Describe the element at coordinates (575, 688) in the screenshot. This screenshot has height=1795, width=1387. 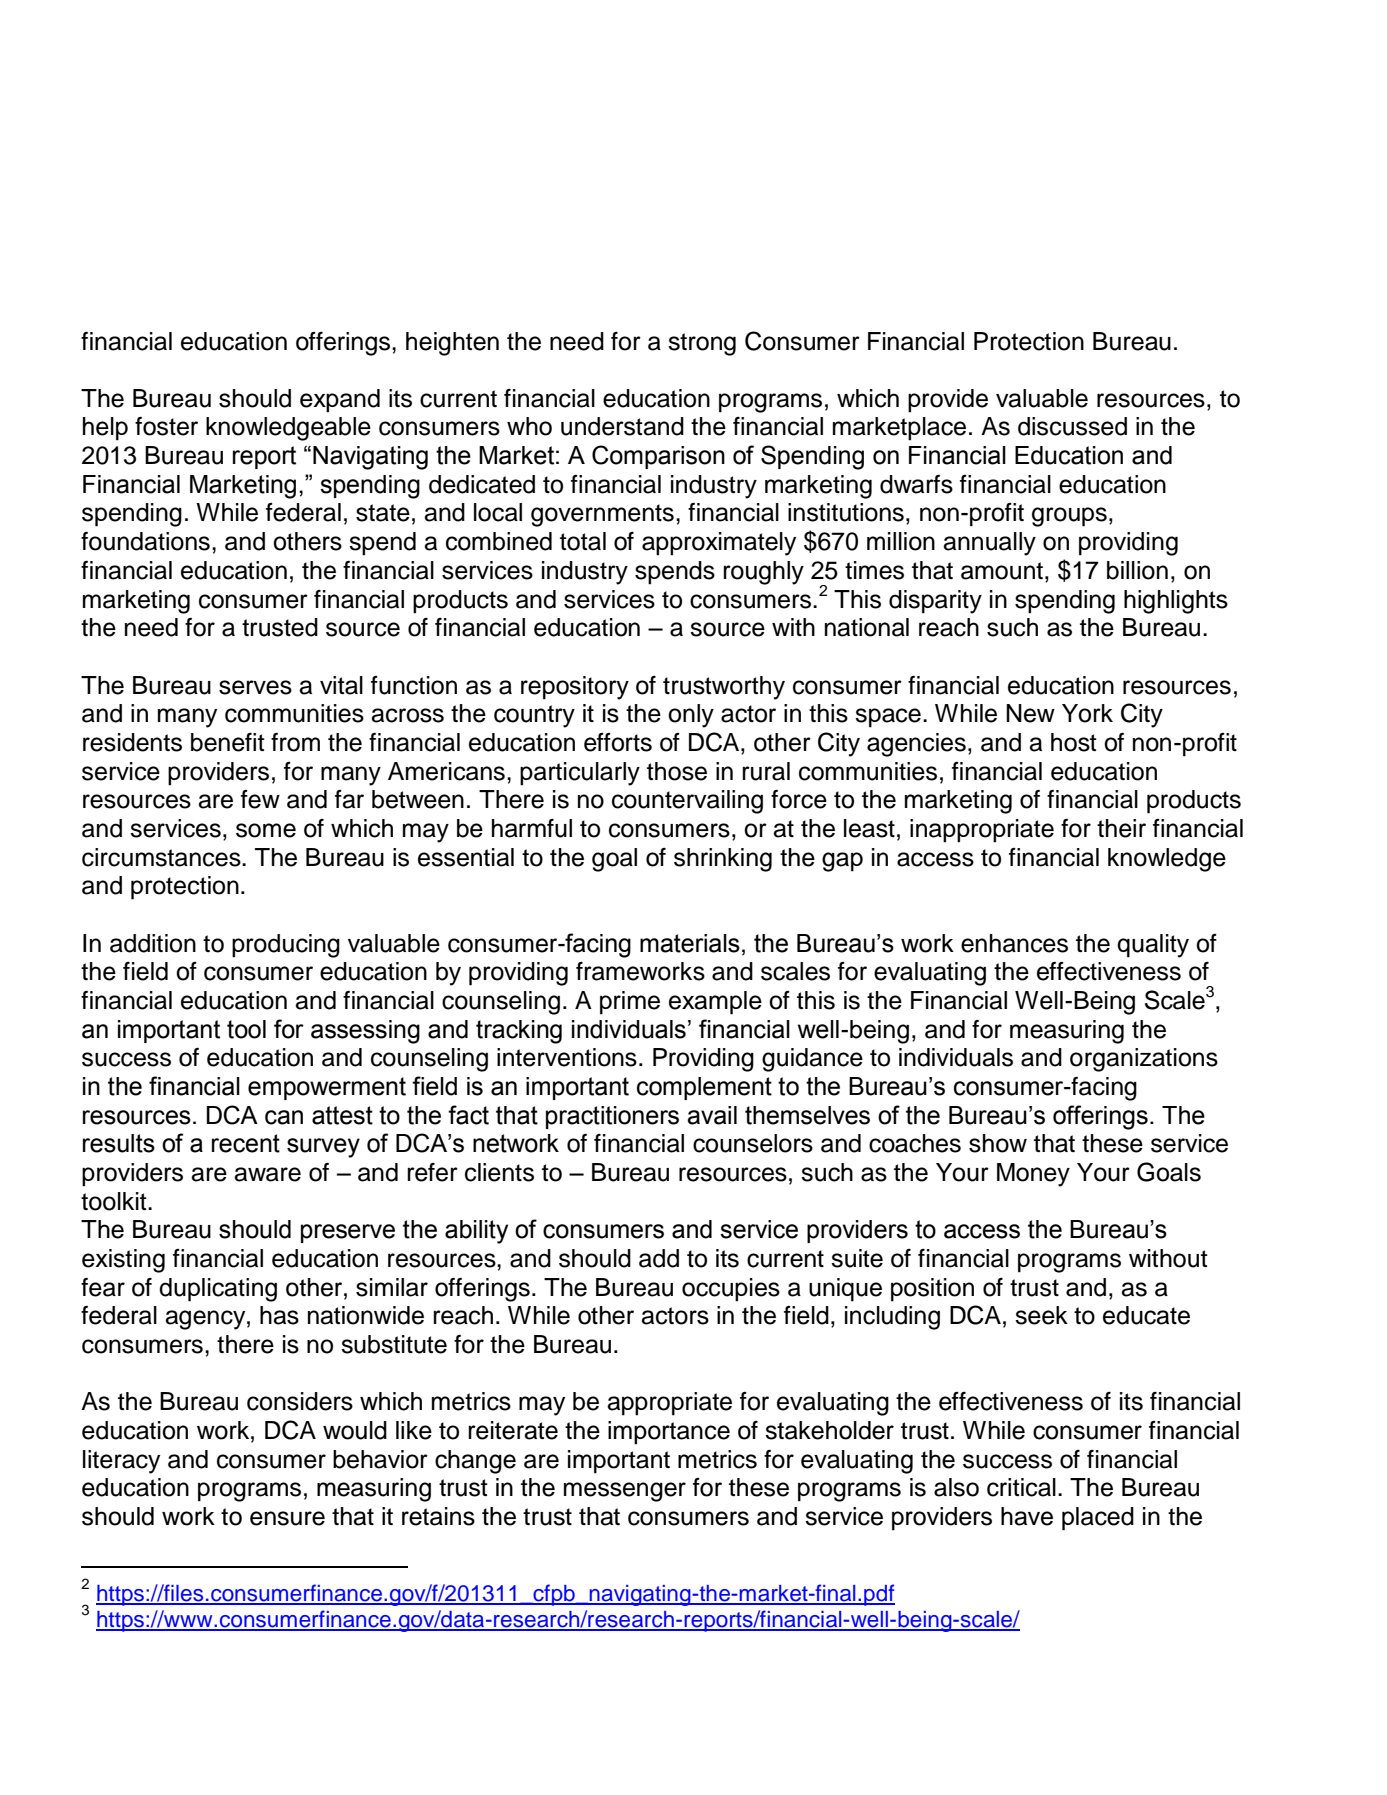
I see `repository` at that location.
